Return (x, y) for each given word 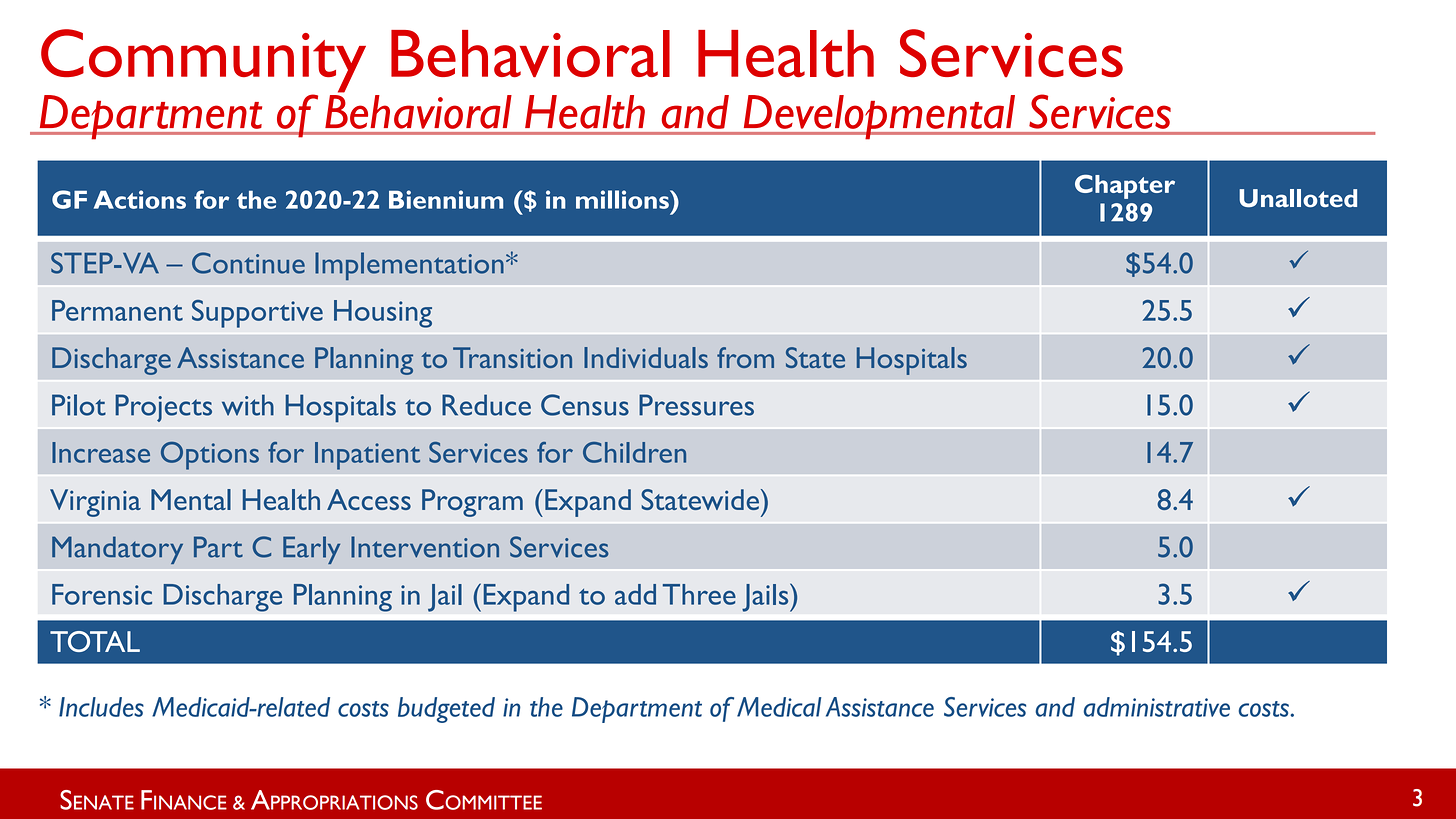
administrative (1157, 707)
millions (623, 199)
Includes (101, 707)
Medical (779, 707)
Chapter (1125, 186)
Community (203, 62)
